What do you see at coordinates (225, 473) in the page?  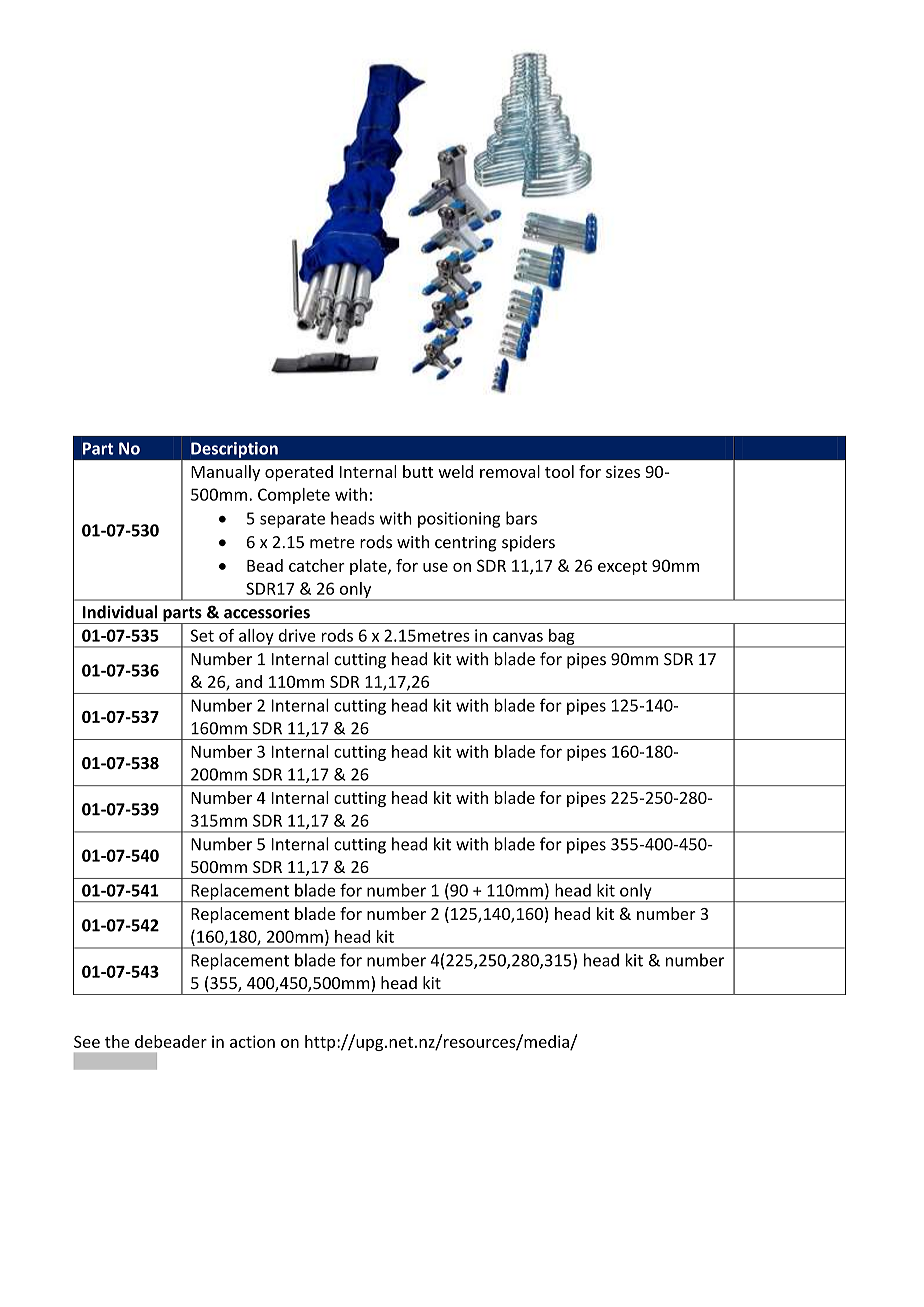 I see `Manually` at bounding box center [225, 473].
